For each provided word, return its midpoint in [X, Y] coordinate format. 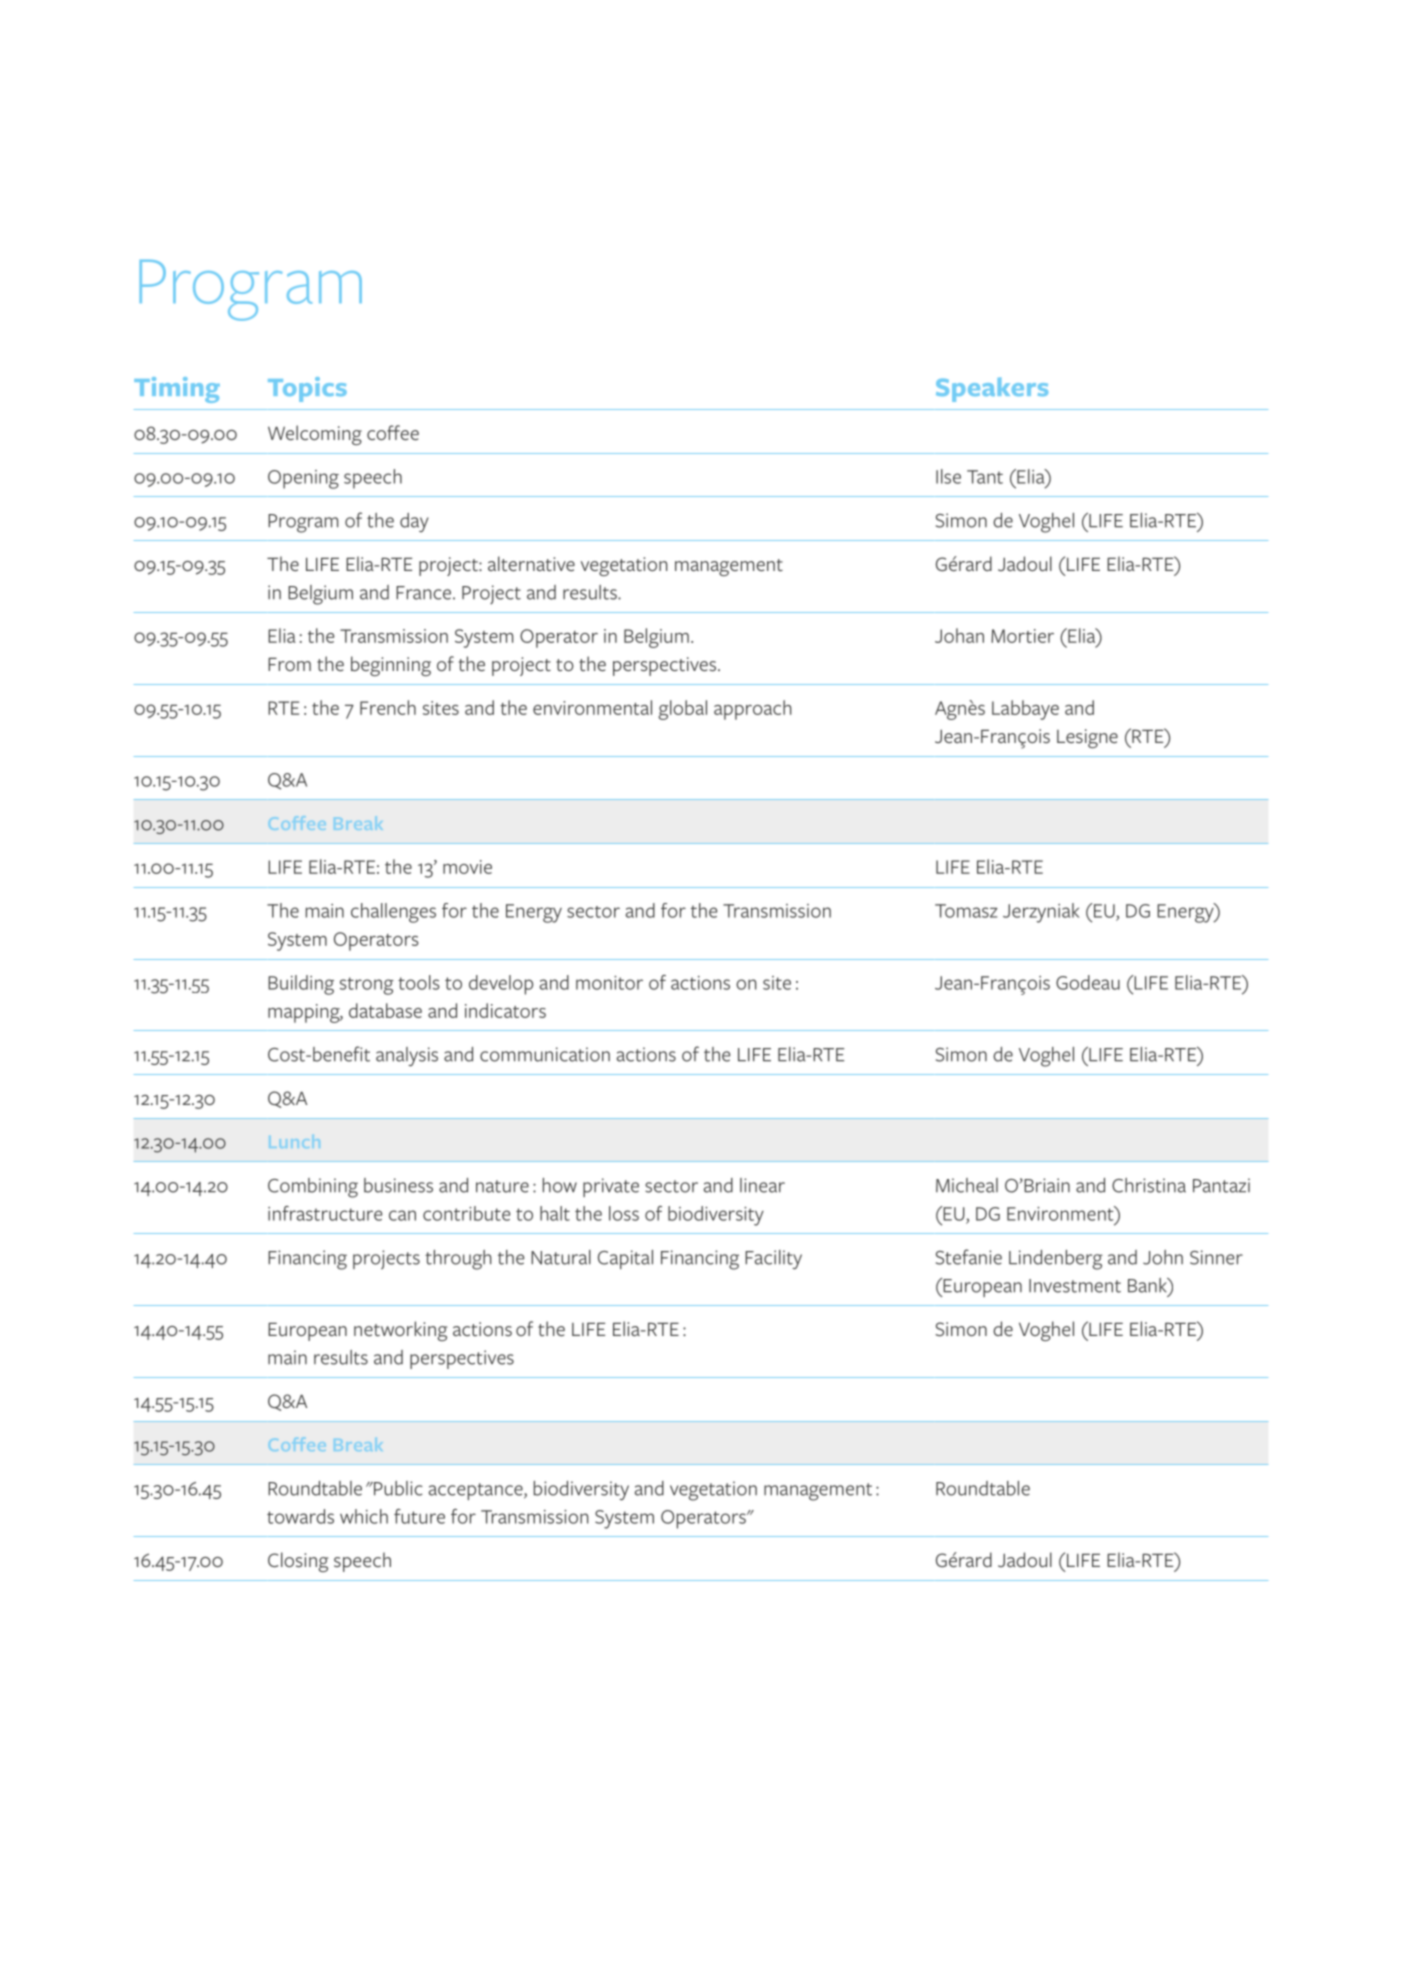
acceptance [477, 1491]
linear [762, 1185]
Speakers [992, 389]
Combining [313, 1188]
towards [300, 1516]
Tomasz [966, 911]
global [683, 710]
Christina [1149, 1185]
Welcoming [315, 435]
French [388, 707]
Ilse [948, 476]
